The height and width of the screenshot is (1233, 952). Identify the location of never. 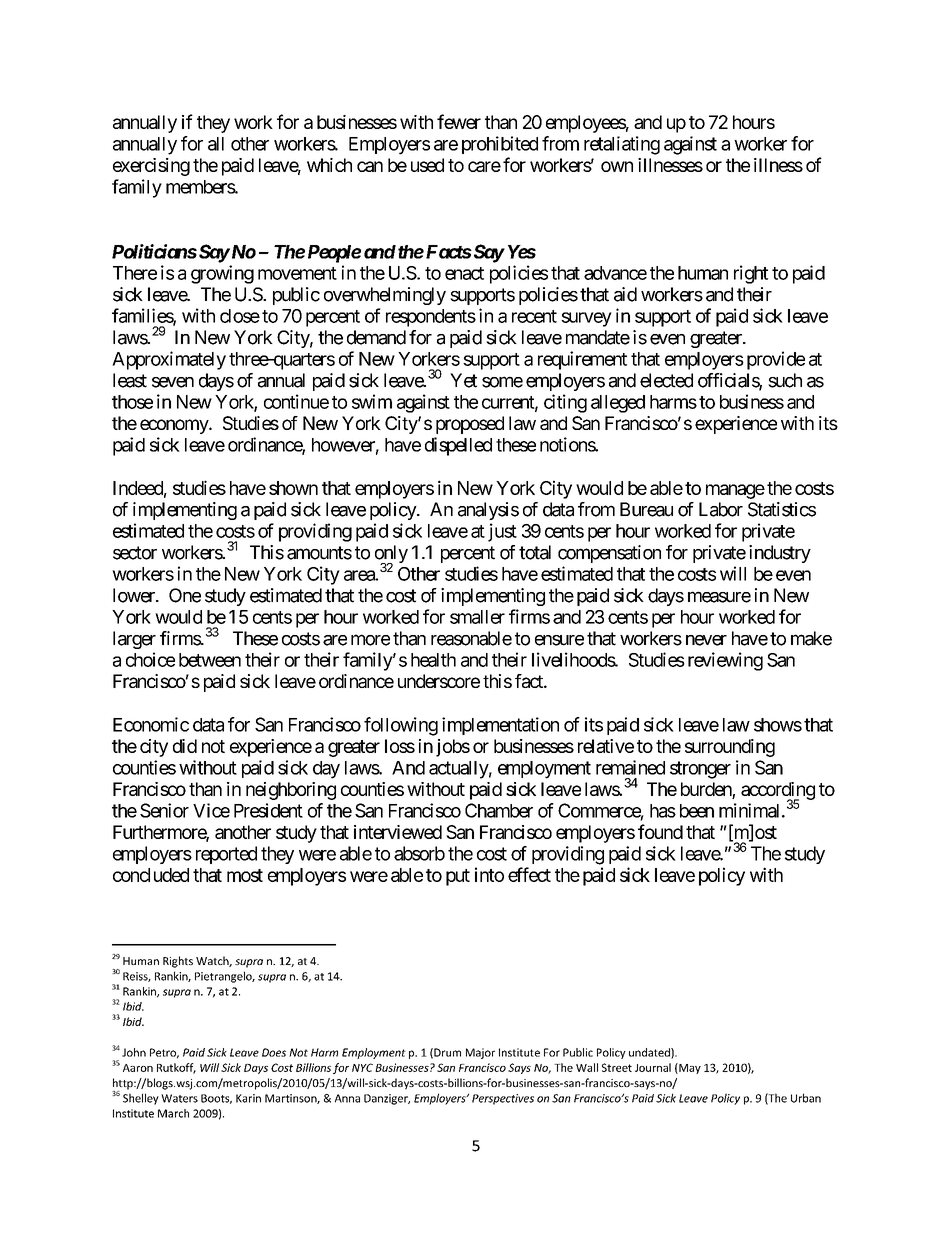
(706, 640).
